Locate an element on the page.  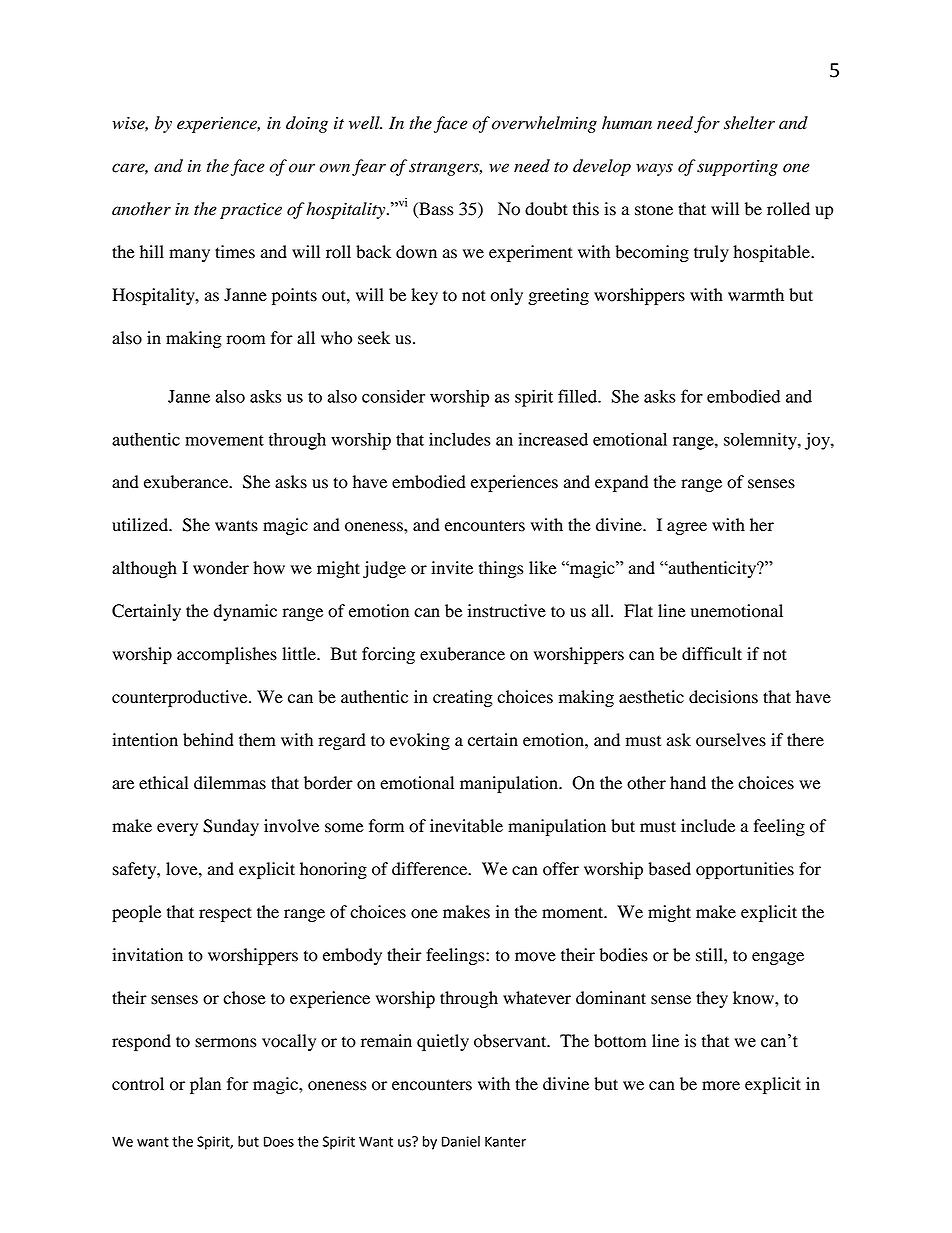
practice is located at coordinates (251, 211).
